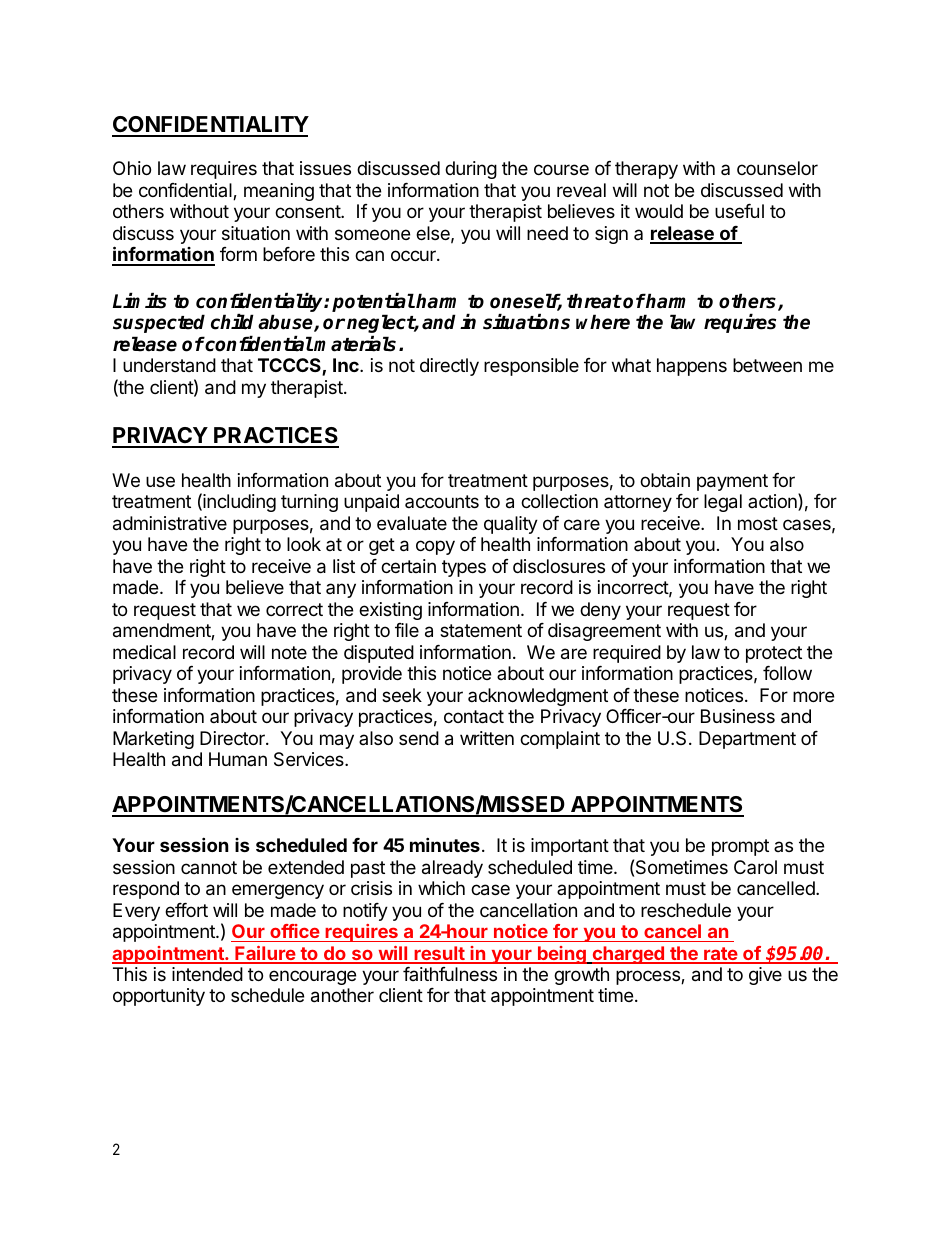 This screenshot has width=952, height=1233. What do you see at coordinates (767, 365) in the screenshot?
I see `between` at bounding box center [767, 365].
